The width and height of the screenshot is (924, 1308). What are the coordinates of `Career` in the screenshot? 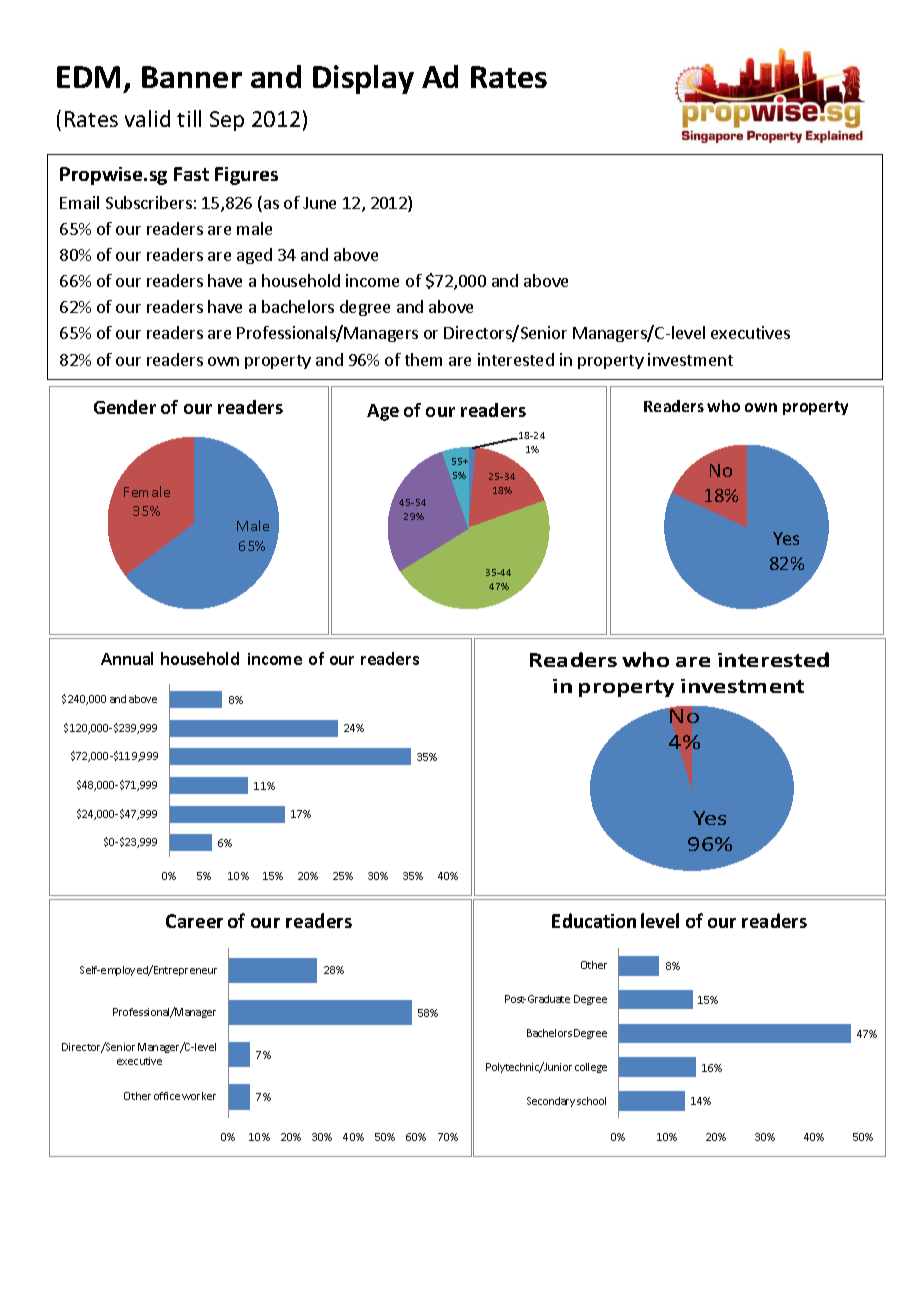 It's located at (194, 921).
